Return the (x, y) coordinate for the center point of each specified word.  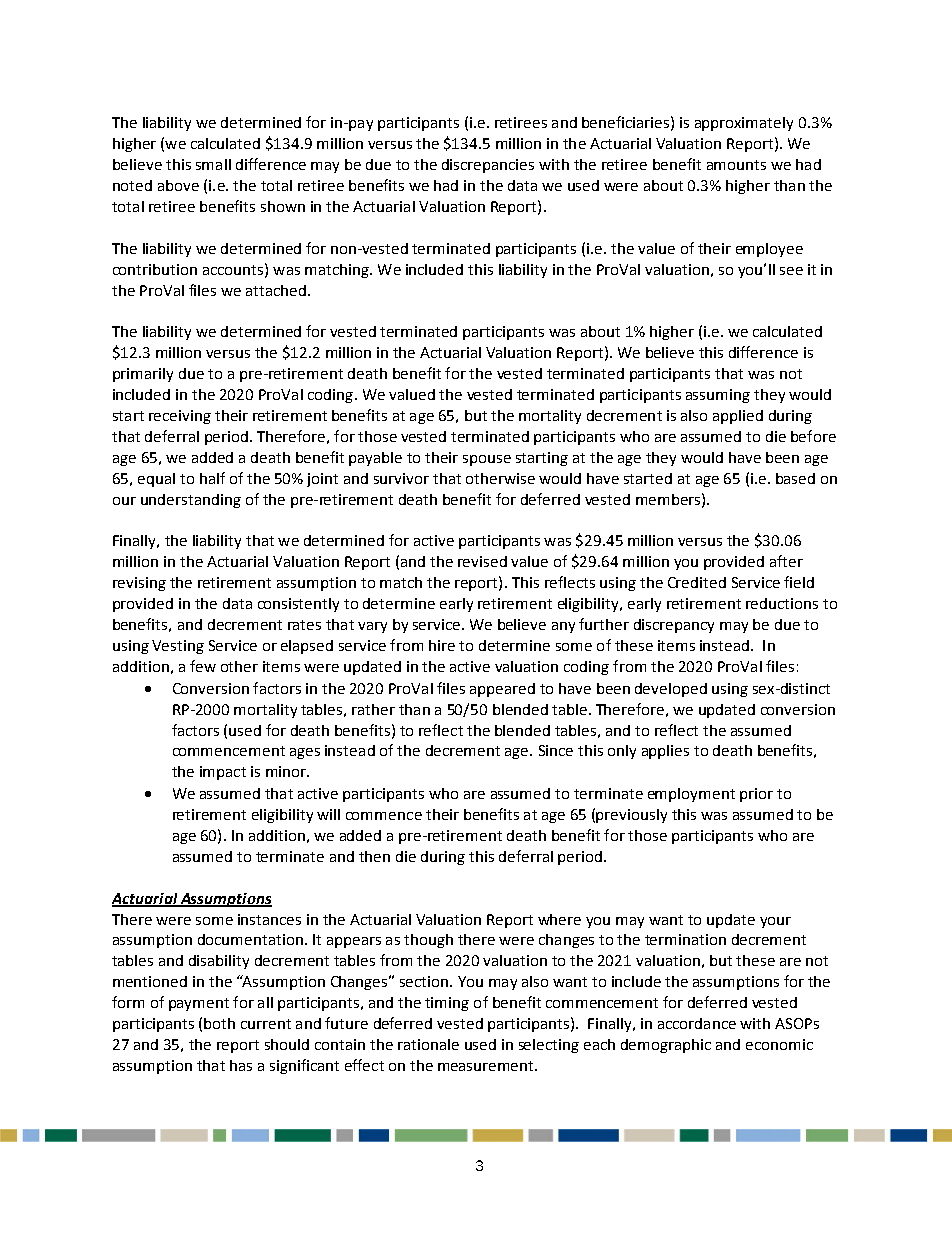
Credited (697, 582)
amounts (736, 165)
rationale (428, 1044)
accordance (697, 1023)
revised (482, 561)
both (219, 1023)
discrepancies (488, 166)
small (213, 164)
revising (139, 584)
